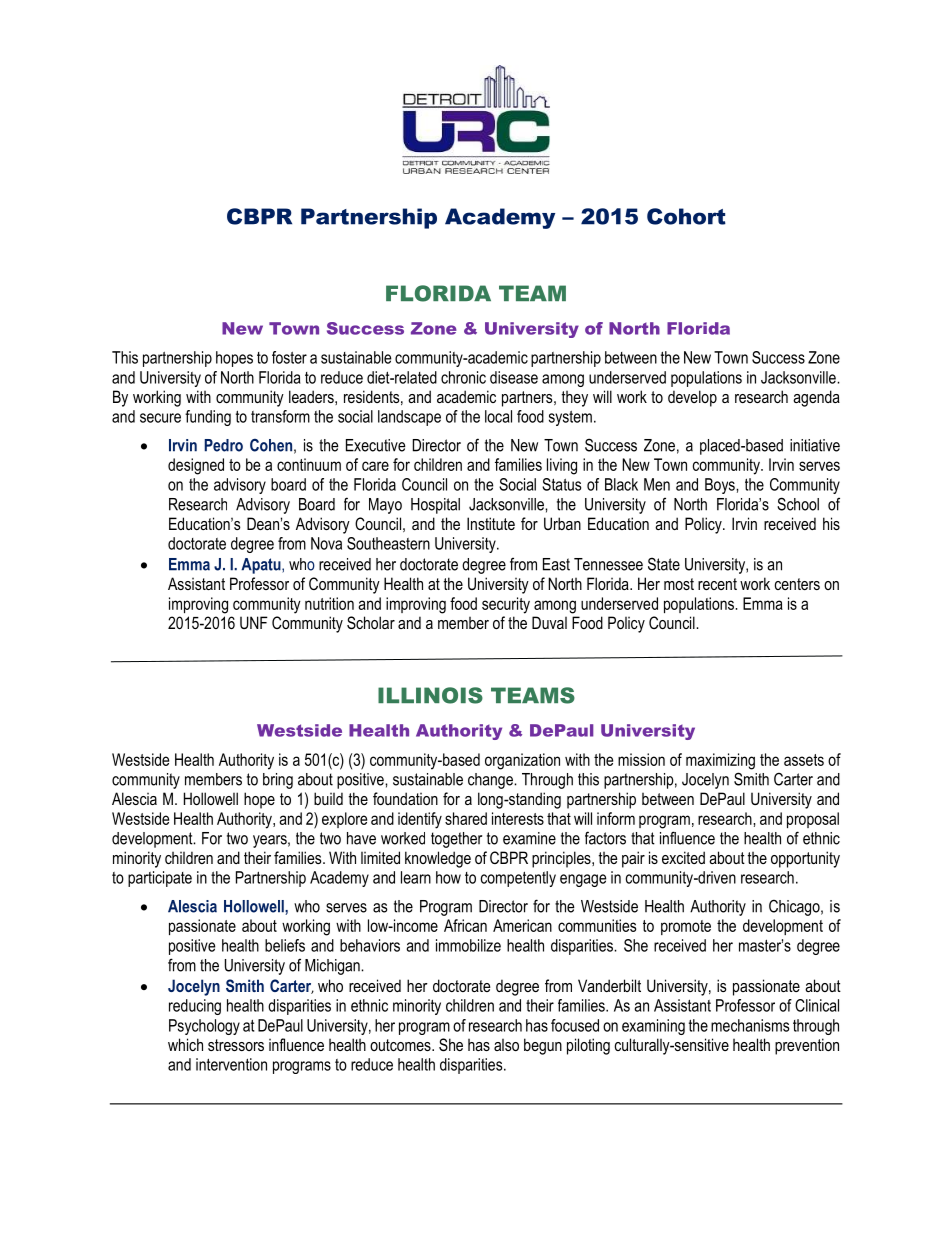 Image resolution: width=952 pixels, height=1233 pixels. I want to click on mechanisms, so click(750, 1025).
